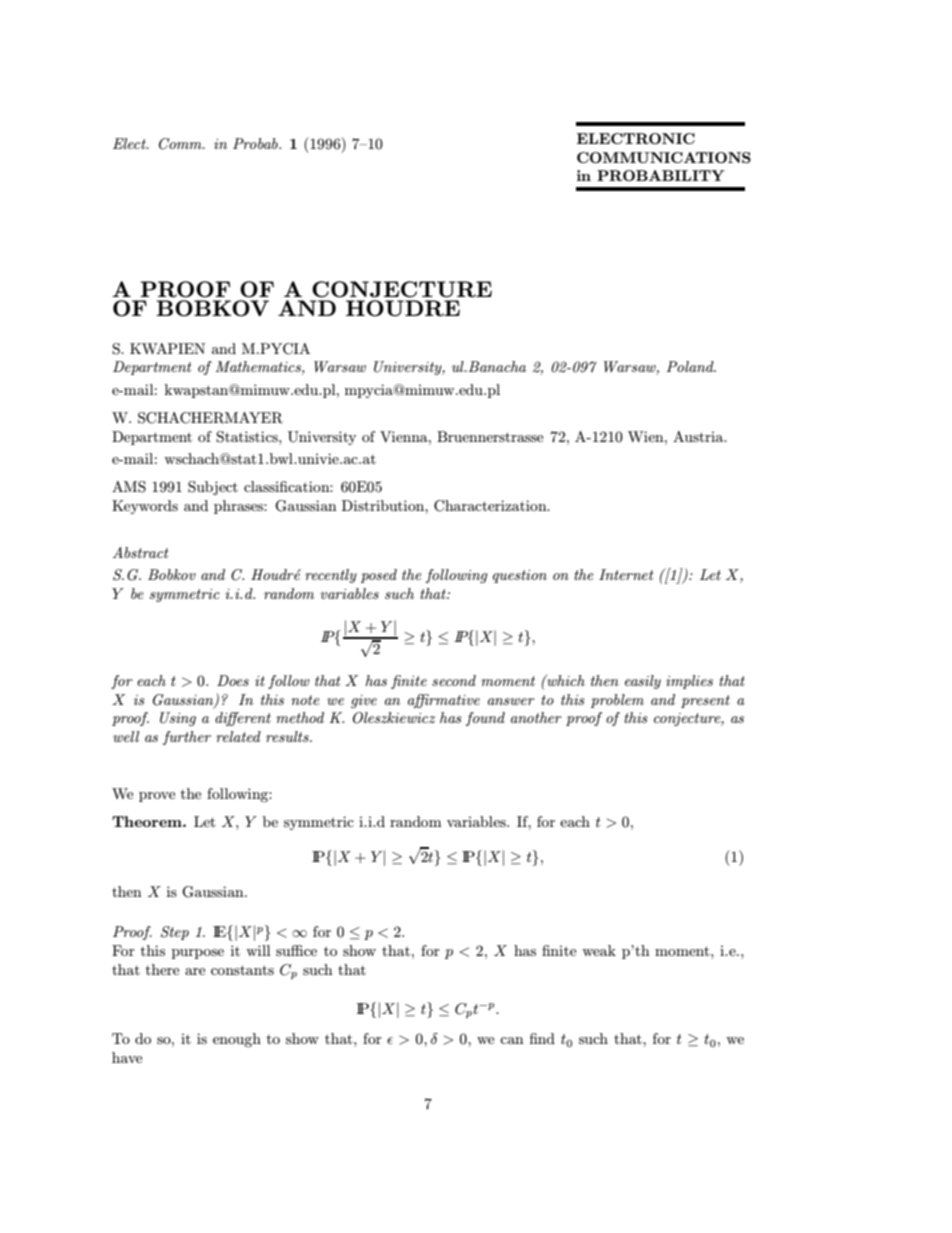  I want to click on found, so click(485, 719).
